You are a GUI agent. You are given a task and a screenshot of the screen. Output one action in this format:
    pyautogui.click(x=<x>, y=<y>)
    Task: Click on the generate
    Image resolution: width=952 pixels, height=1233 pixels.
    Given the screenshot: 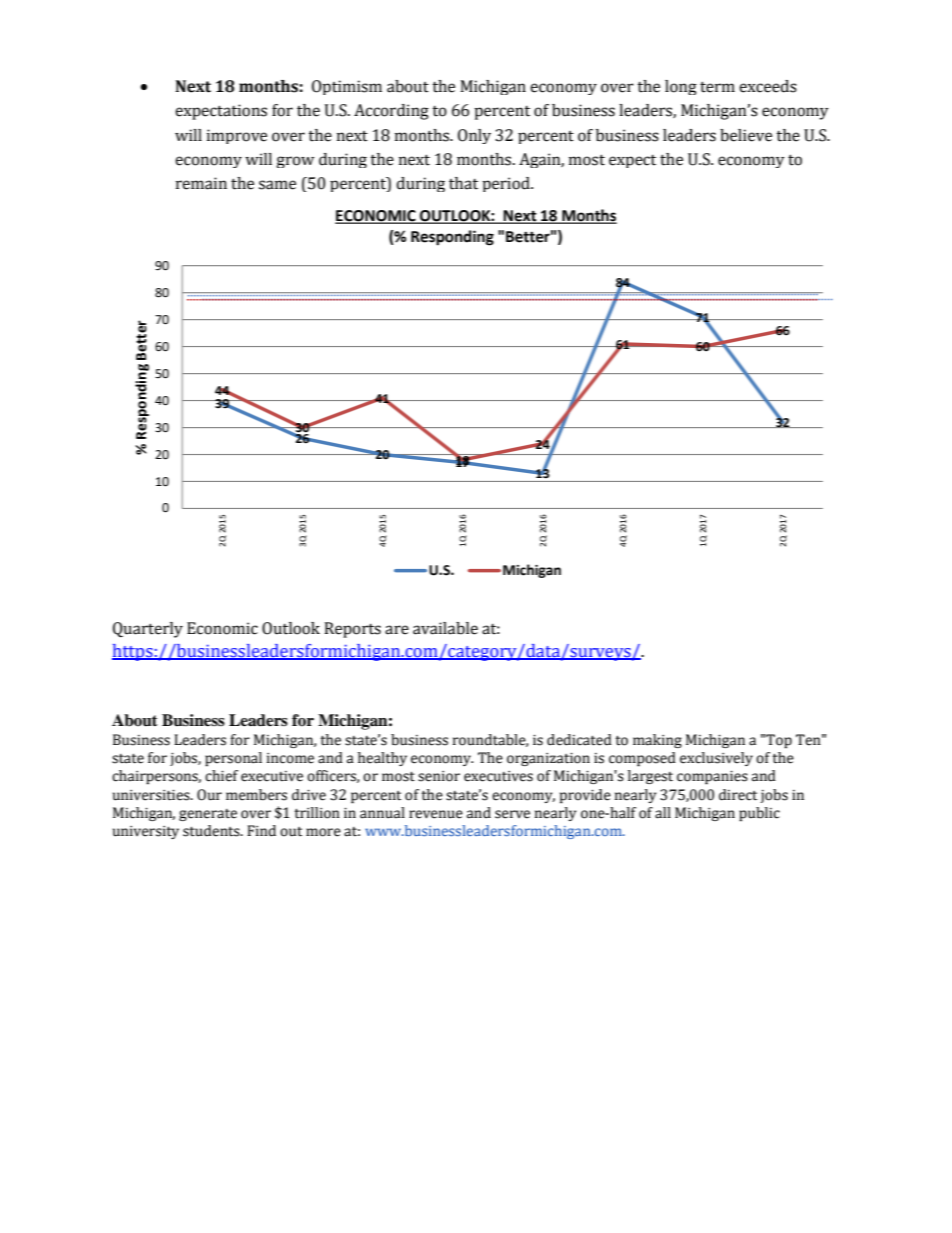 What is the action you would take?
    pyautogui.click(x=208, y=815)
